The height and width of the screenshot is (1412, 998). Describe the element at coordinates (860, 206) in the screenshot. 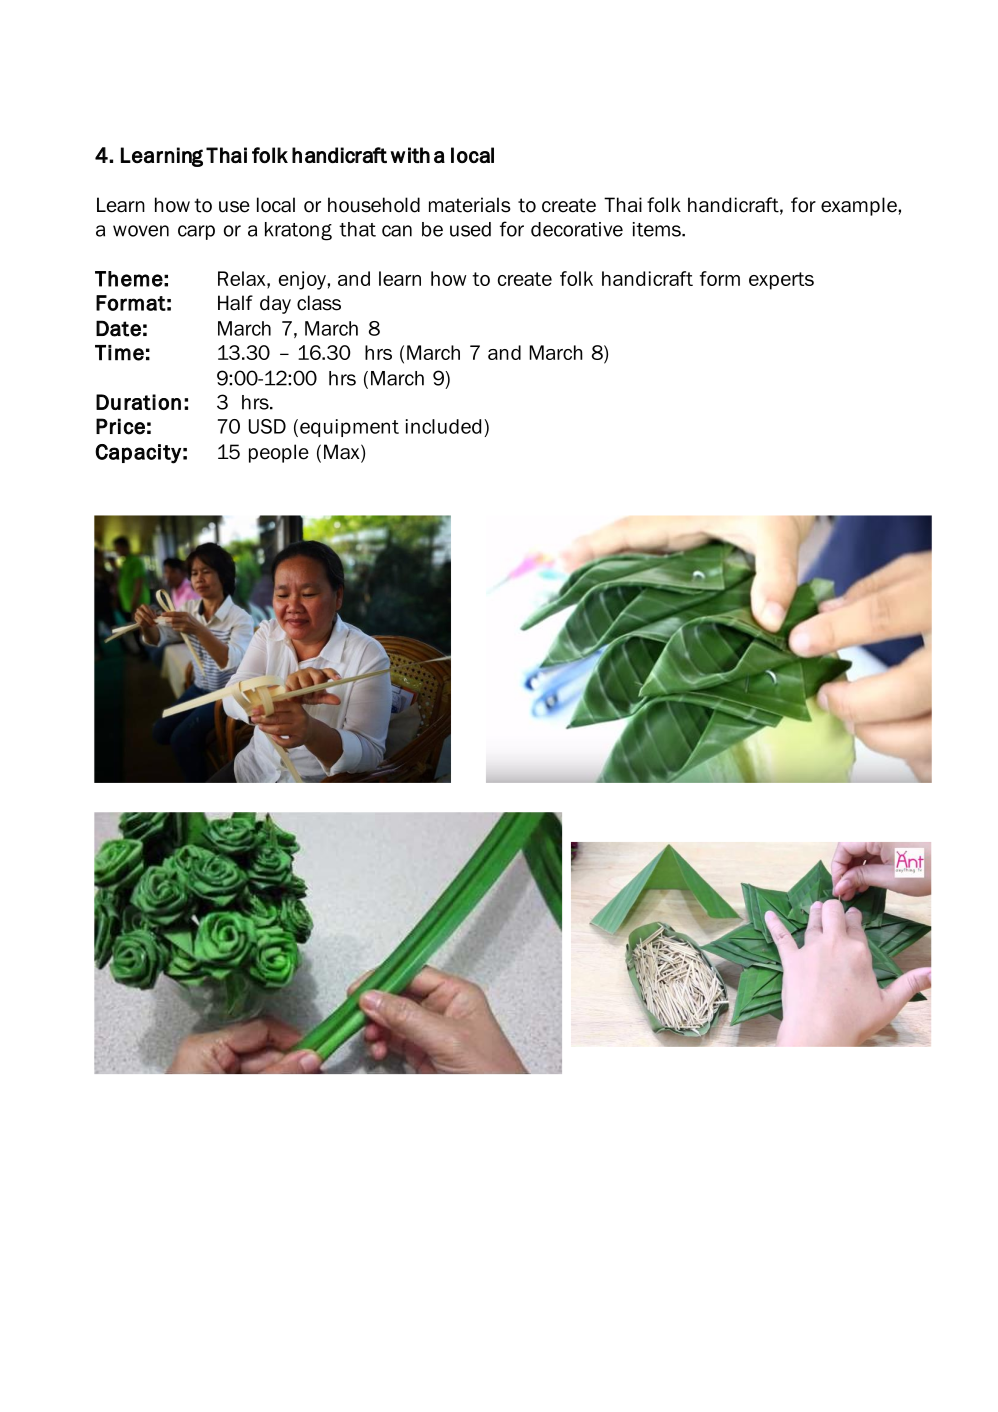

I see `example` at that location.
